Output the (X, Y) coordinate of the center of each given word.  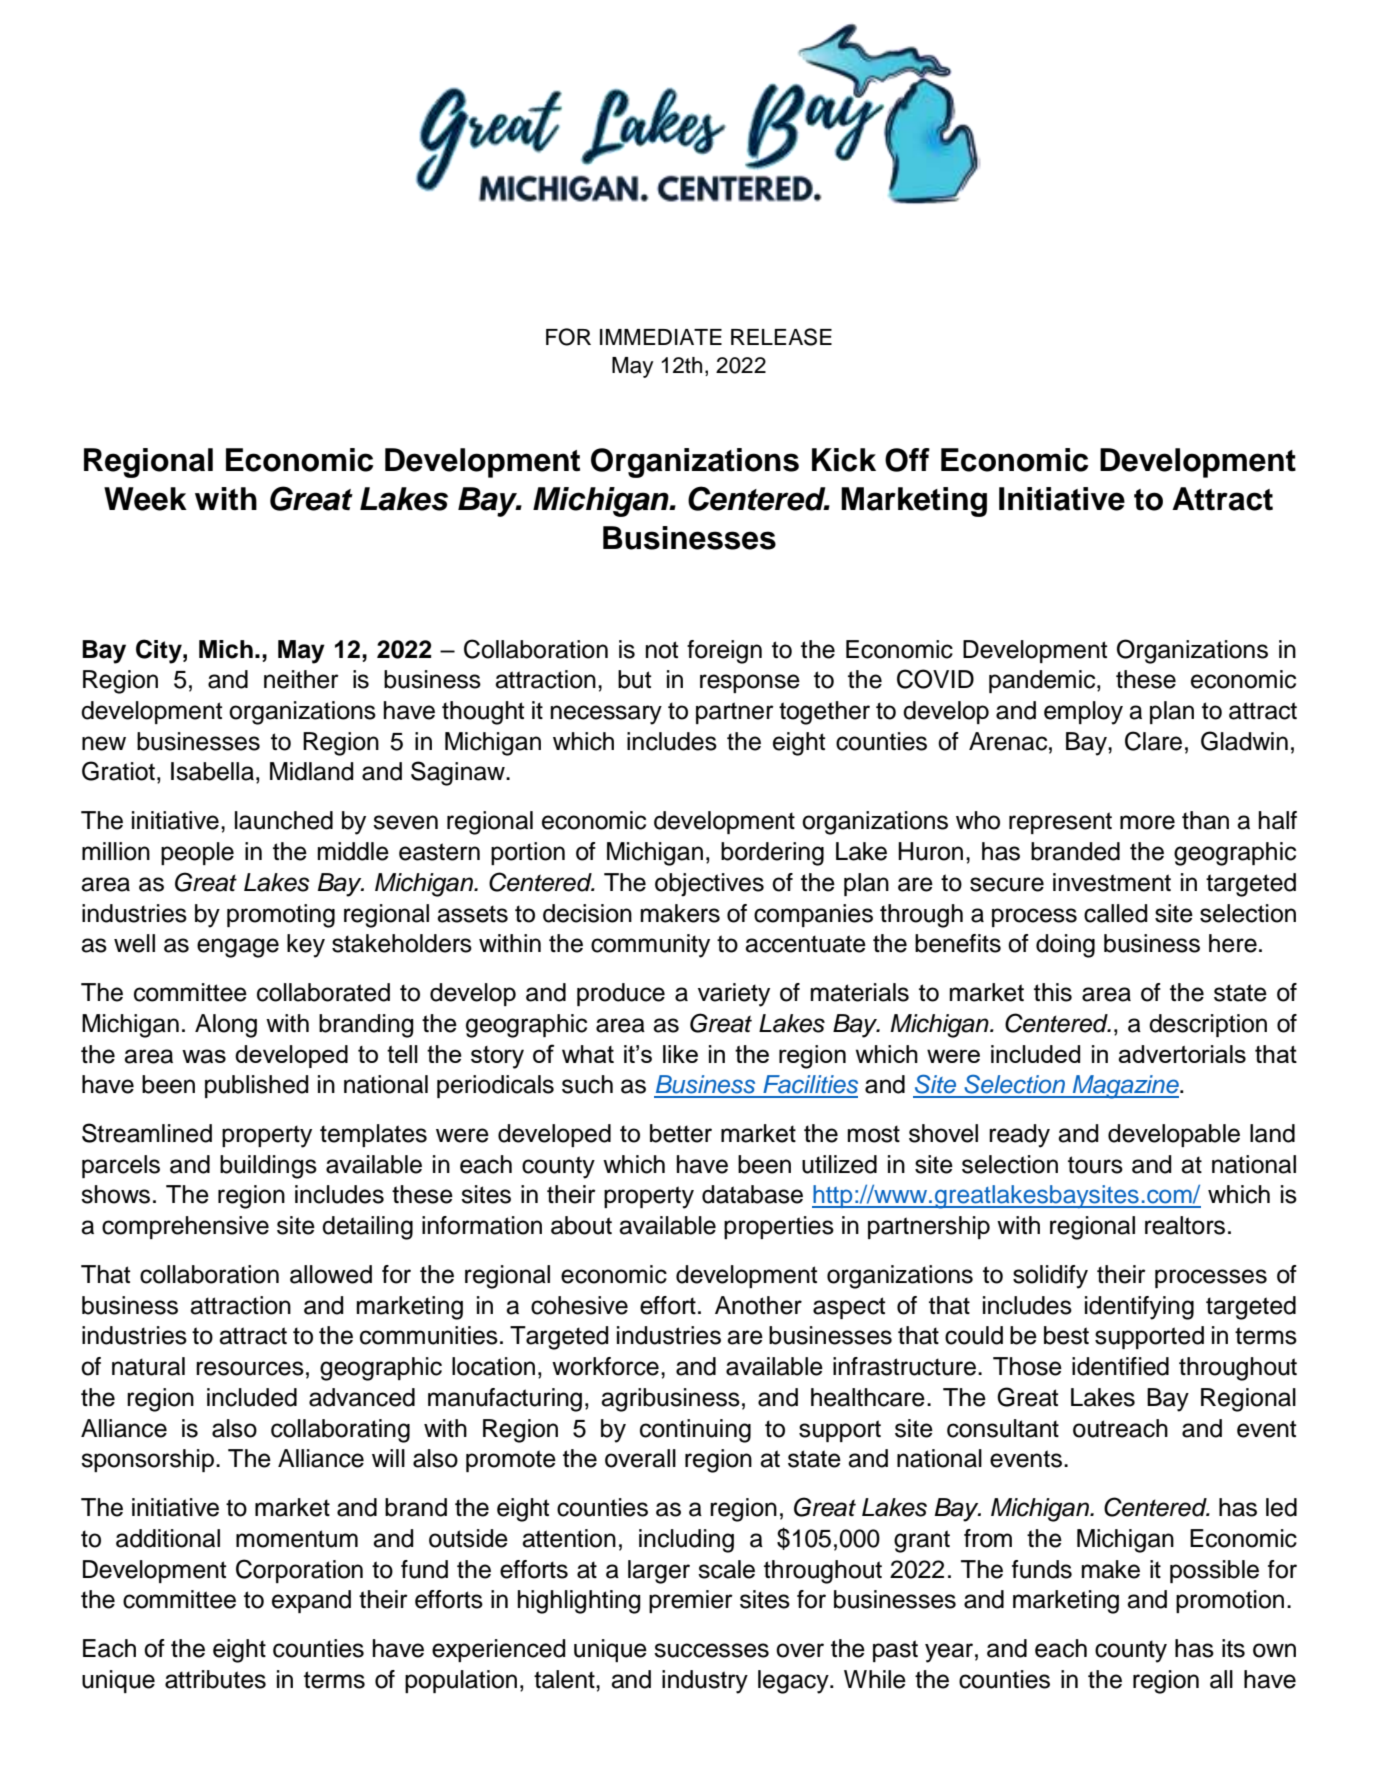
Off (907, 460)
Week (145, 499)
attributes (215, 1679)
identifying (1139, 1308)
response (750, 683)
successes (711, 1650)
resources (250, 1368)
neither (301, 679)
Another (758, 1305)
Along (226, 1026)
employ (1083, 713)
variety (734, 995)
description (1208, 1025)
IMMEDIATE (661, 337)
